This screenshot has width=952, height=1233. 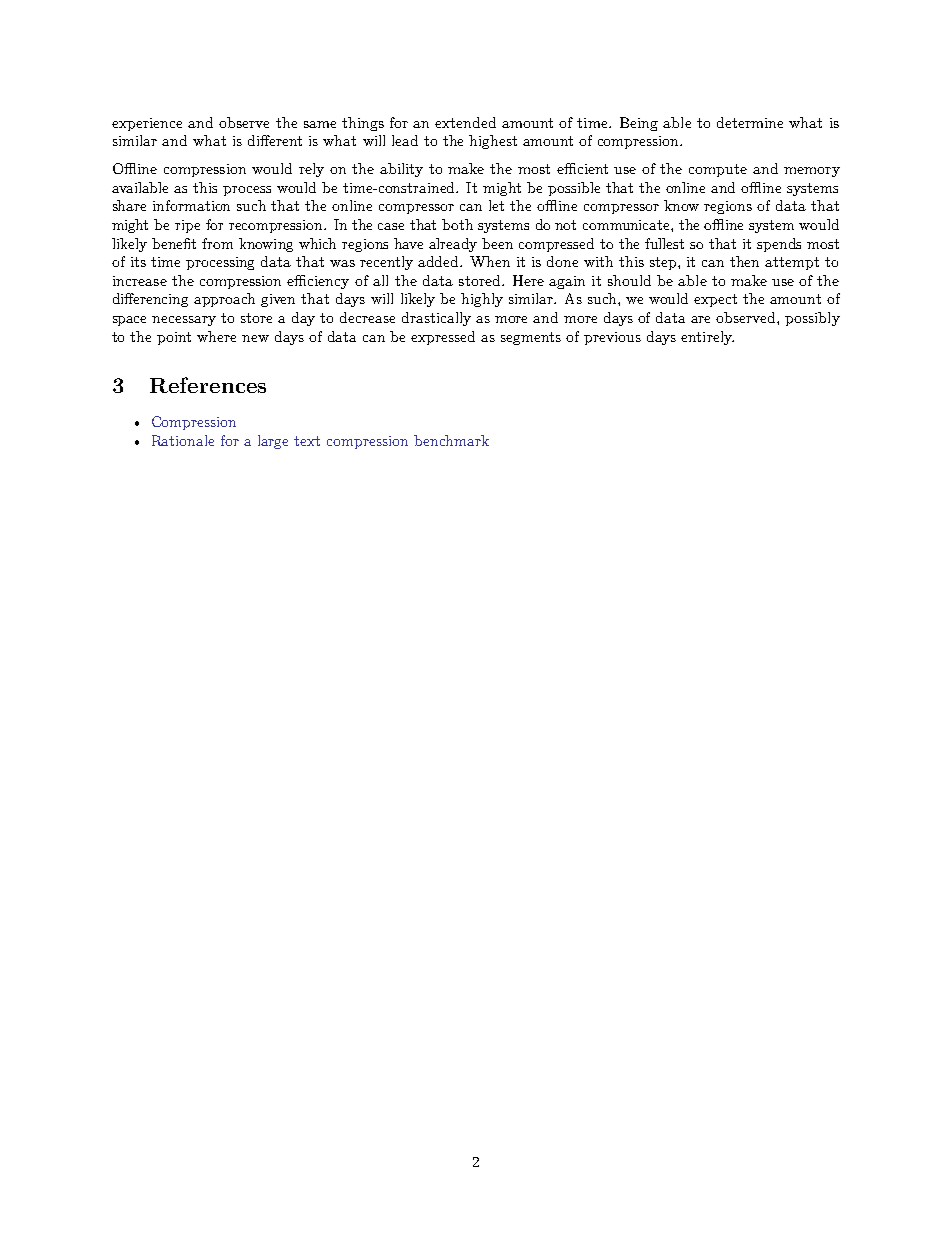 I want to click on Rationale, so click(x=183, y=440).
